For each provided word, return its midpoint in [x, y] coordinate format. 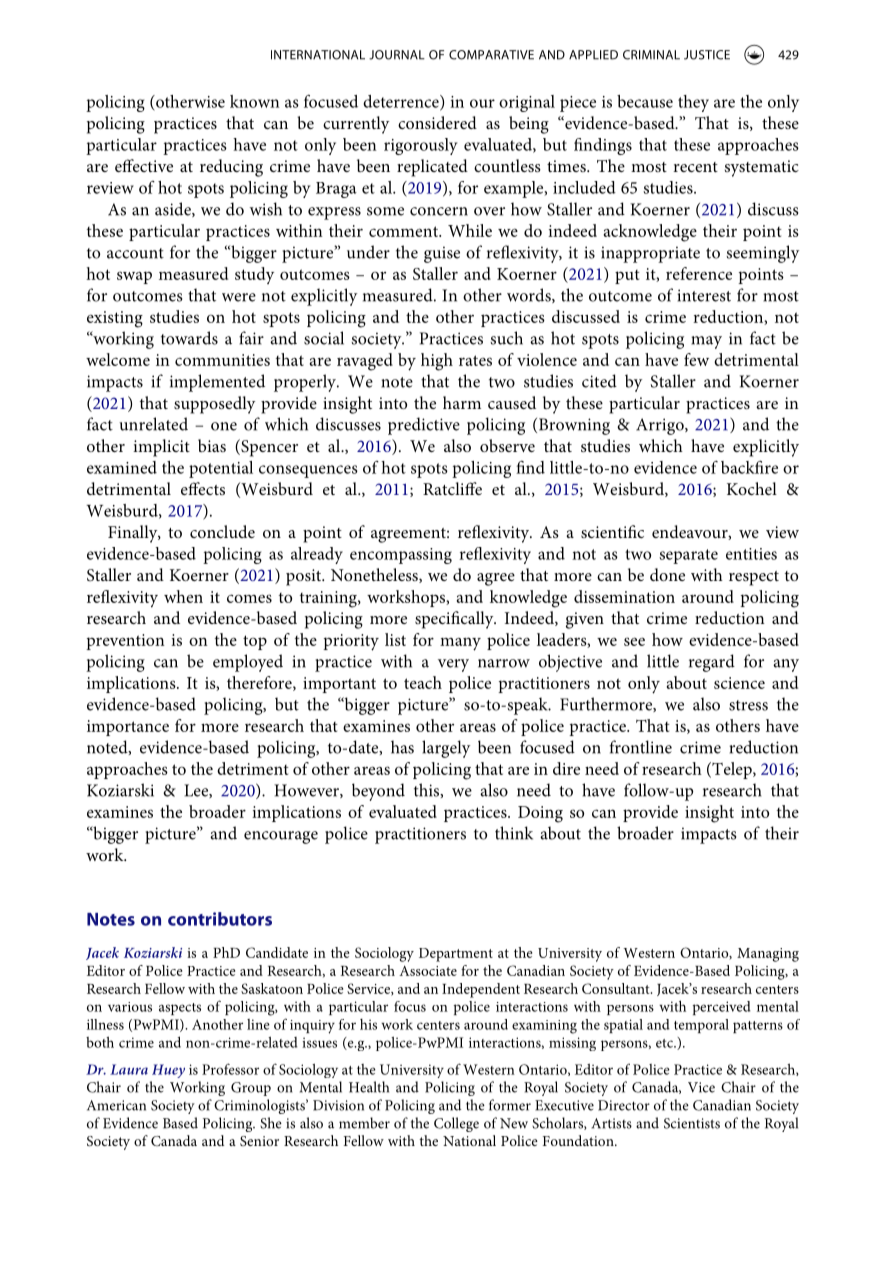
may [706, 342]
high [437, 362]
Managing [768, 955]
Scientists [692, 1123]
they [693, 103]
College [456, 1124]
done [667, 574]
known [255, 101]
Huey [168, 1071]
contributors [220, 919]
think [514, 833]
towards [189, 338]
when [183, 596]
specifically [455, 620]
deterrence [402, 102]
